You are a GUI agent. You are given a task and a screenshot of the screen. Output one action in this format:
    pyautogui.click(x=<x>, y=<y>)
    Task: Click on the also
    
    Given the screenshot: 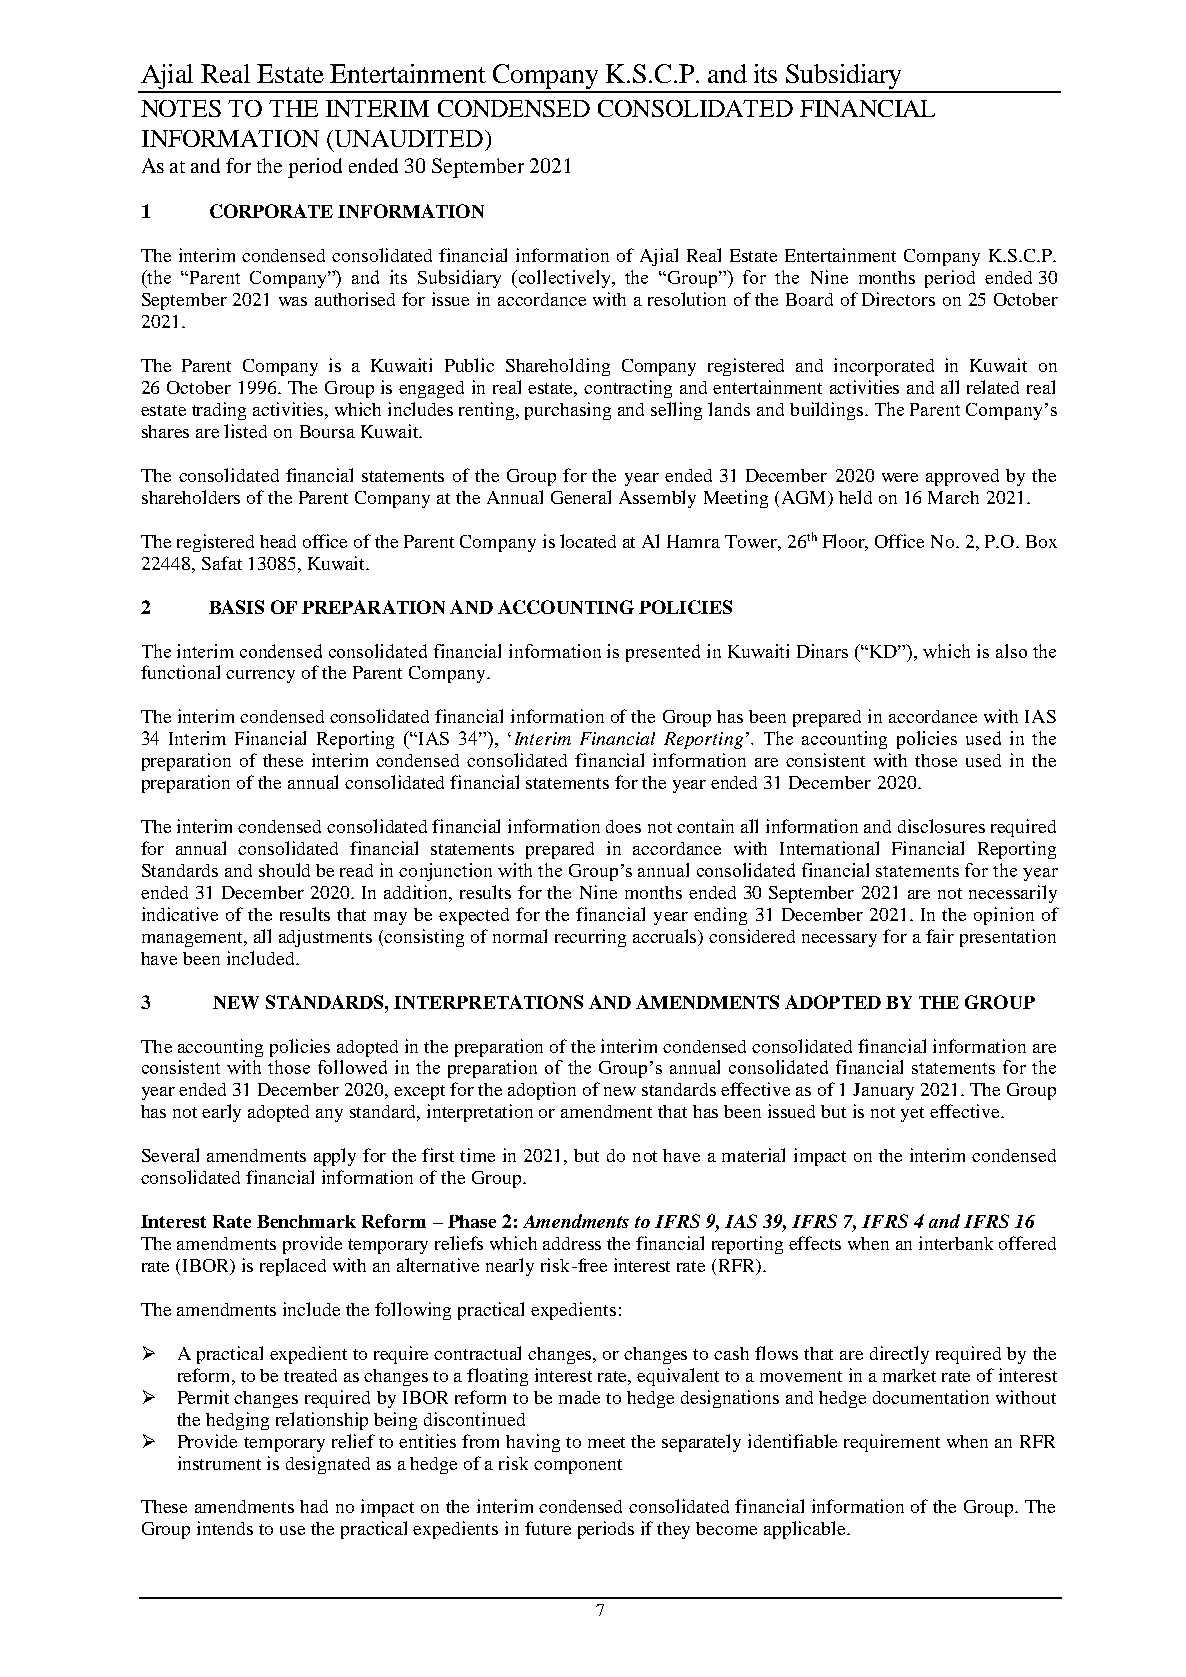 What is the action you would take?
    pyautogui.click(x=1011, y=651)
